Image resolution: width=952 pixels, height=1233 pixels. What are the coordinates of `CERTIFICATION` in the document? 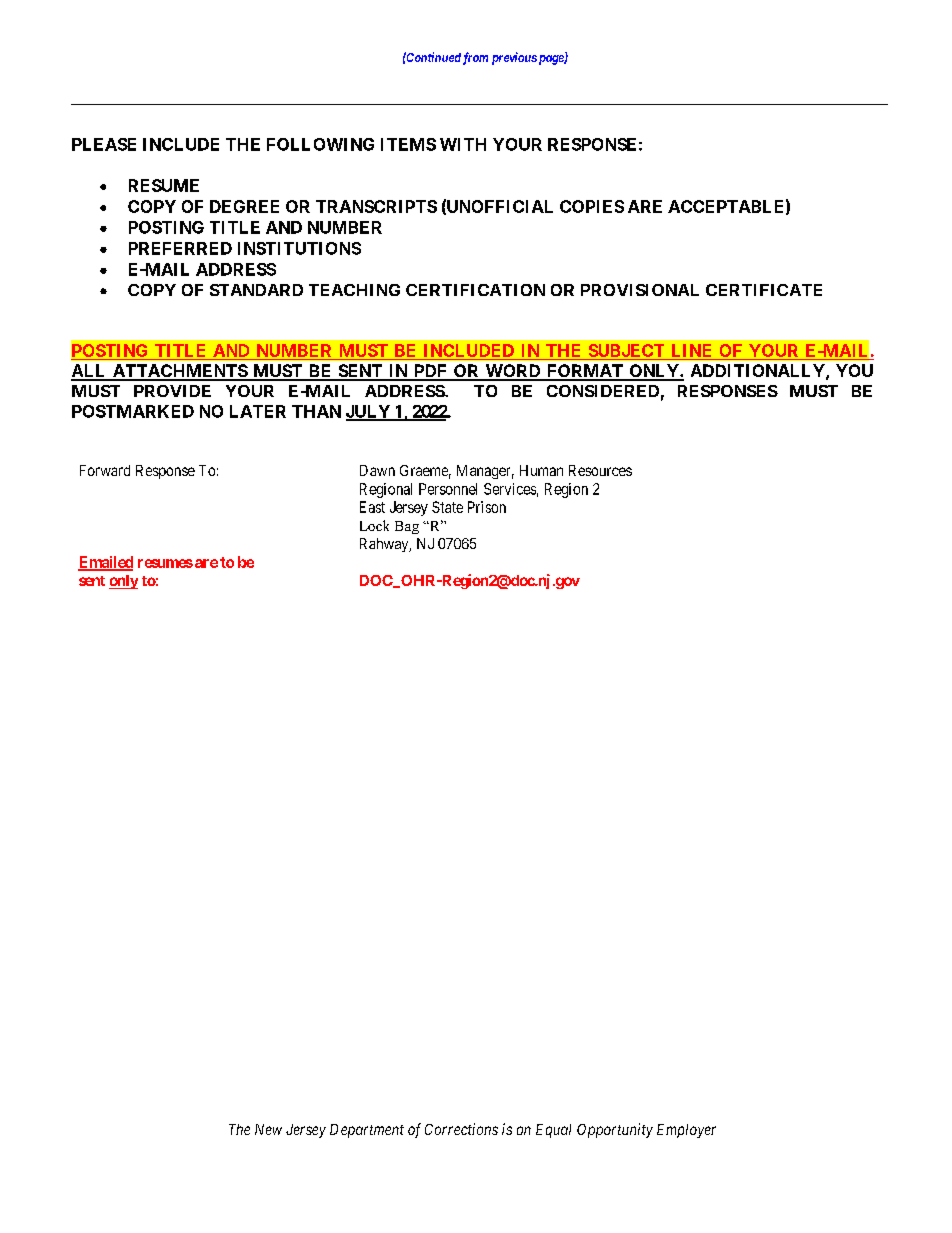 It's located at (475, 290).
